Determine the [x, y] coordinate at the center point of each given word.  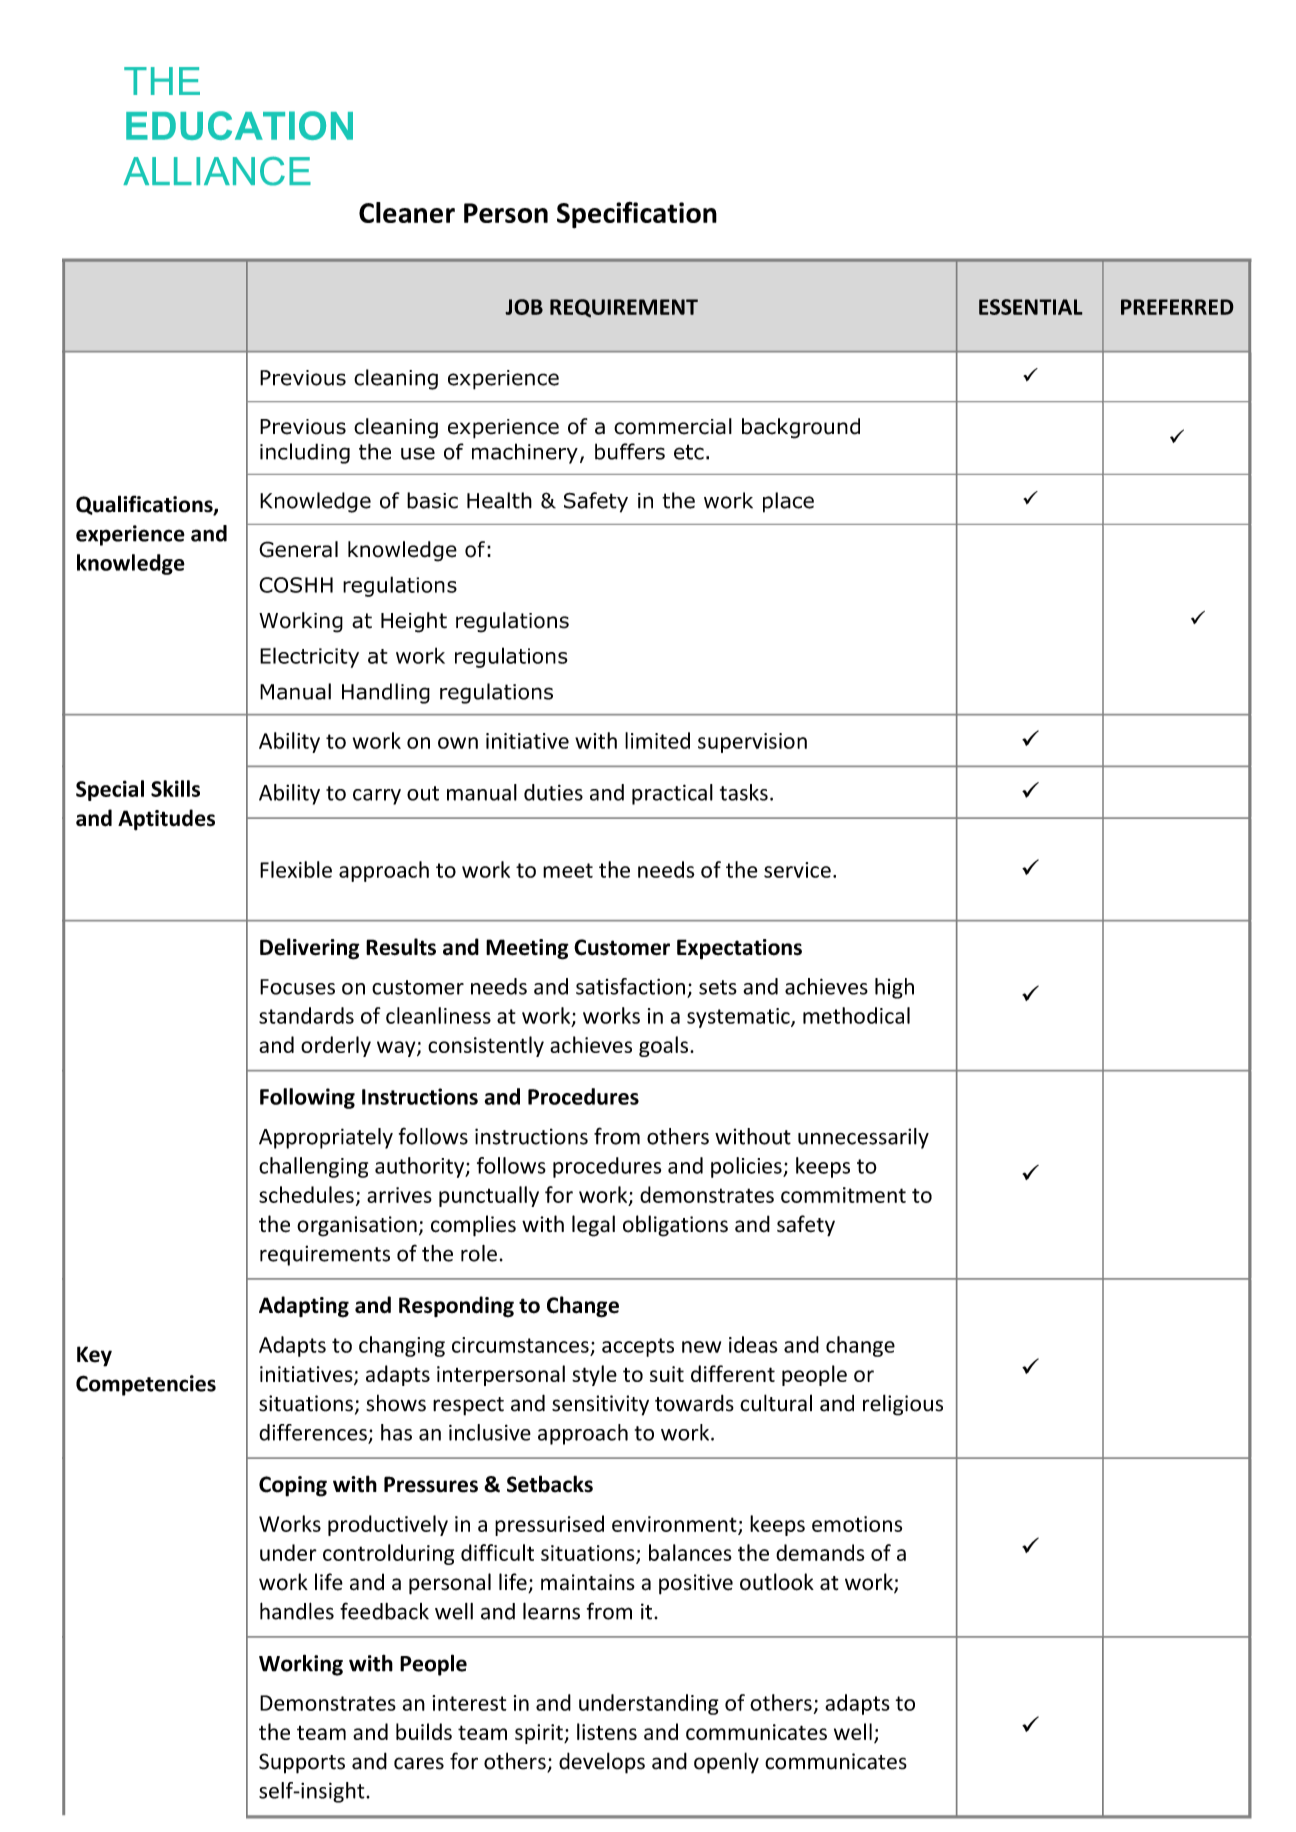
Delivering [309, 949]
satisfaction [630, 986]
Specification [637, 215]
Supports [302, 1763]
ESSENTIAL [1031, 307]
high [894, 988]
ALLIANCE [217, 171]
